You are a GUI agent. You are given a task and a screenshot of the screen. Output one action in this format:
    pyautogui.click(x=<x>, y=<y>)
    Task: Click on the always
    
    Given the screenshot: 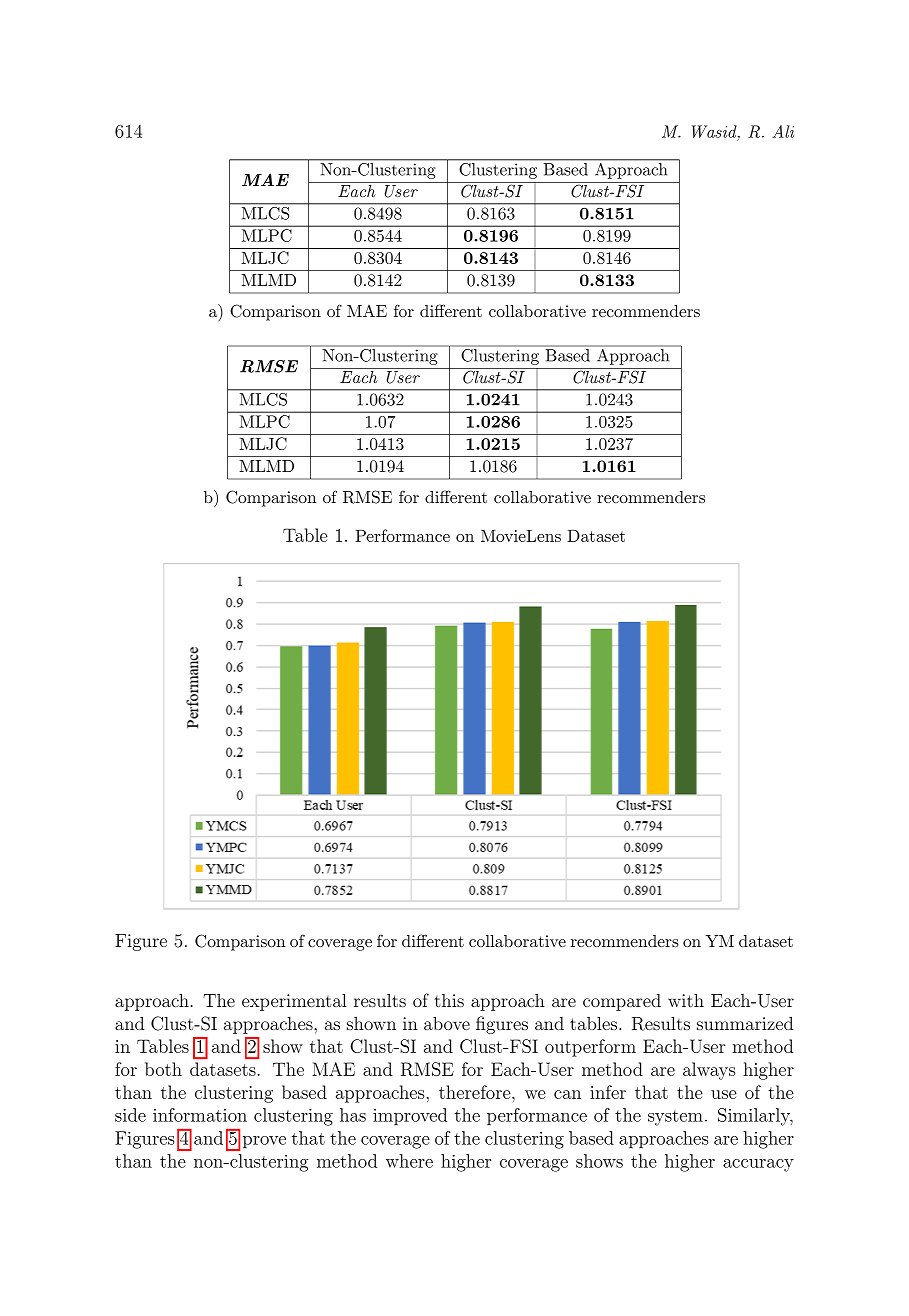 What is the action you would take?
    pyautogui.click(x=709, y=1071)
